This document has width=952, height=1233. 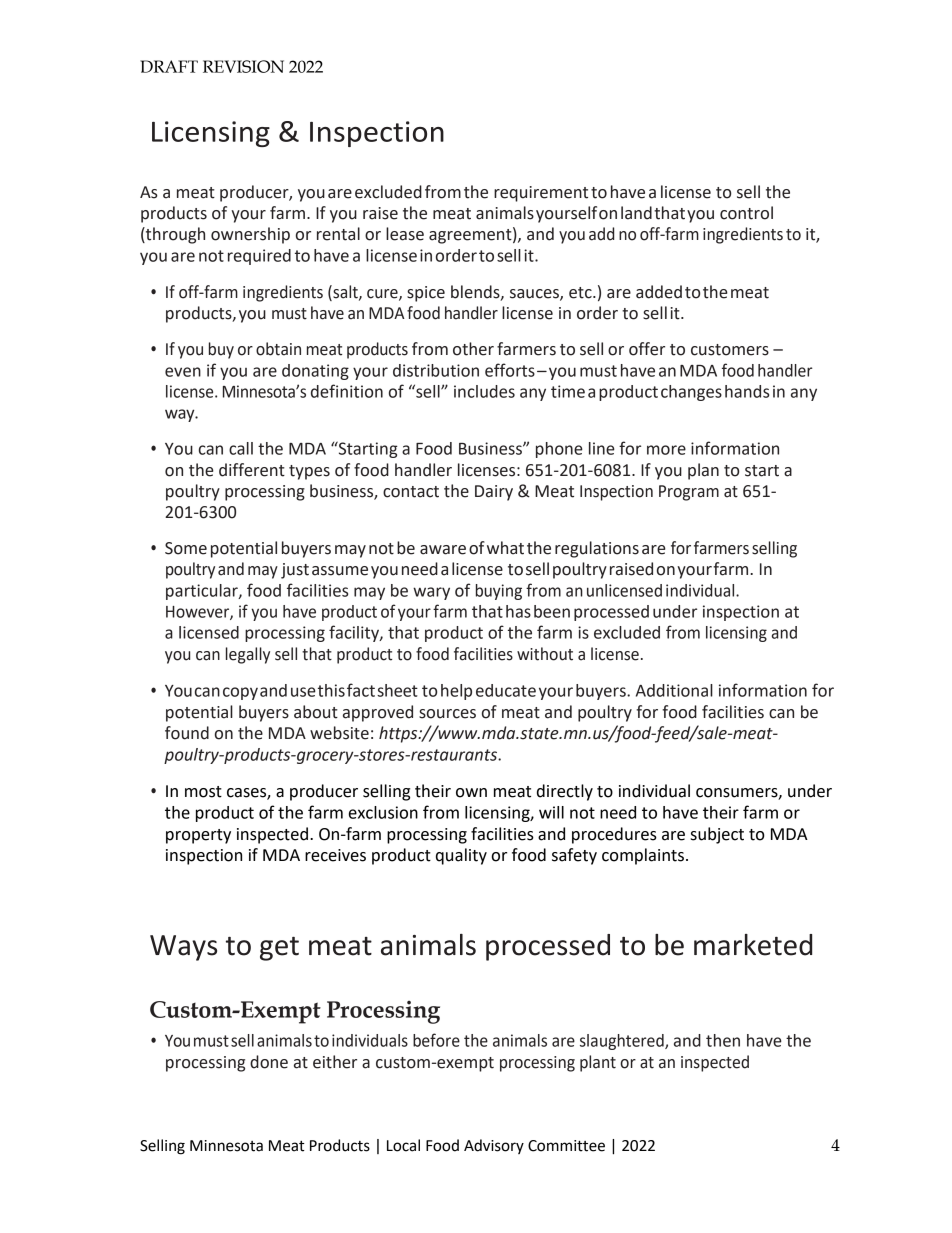 I want to click on Additional, so click(x=674, y=690).
